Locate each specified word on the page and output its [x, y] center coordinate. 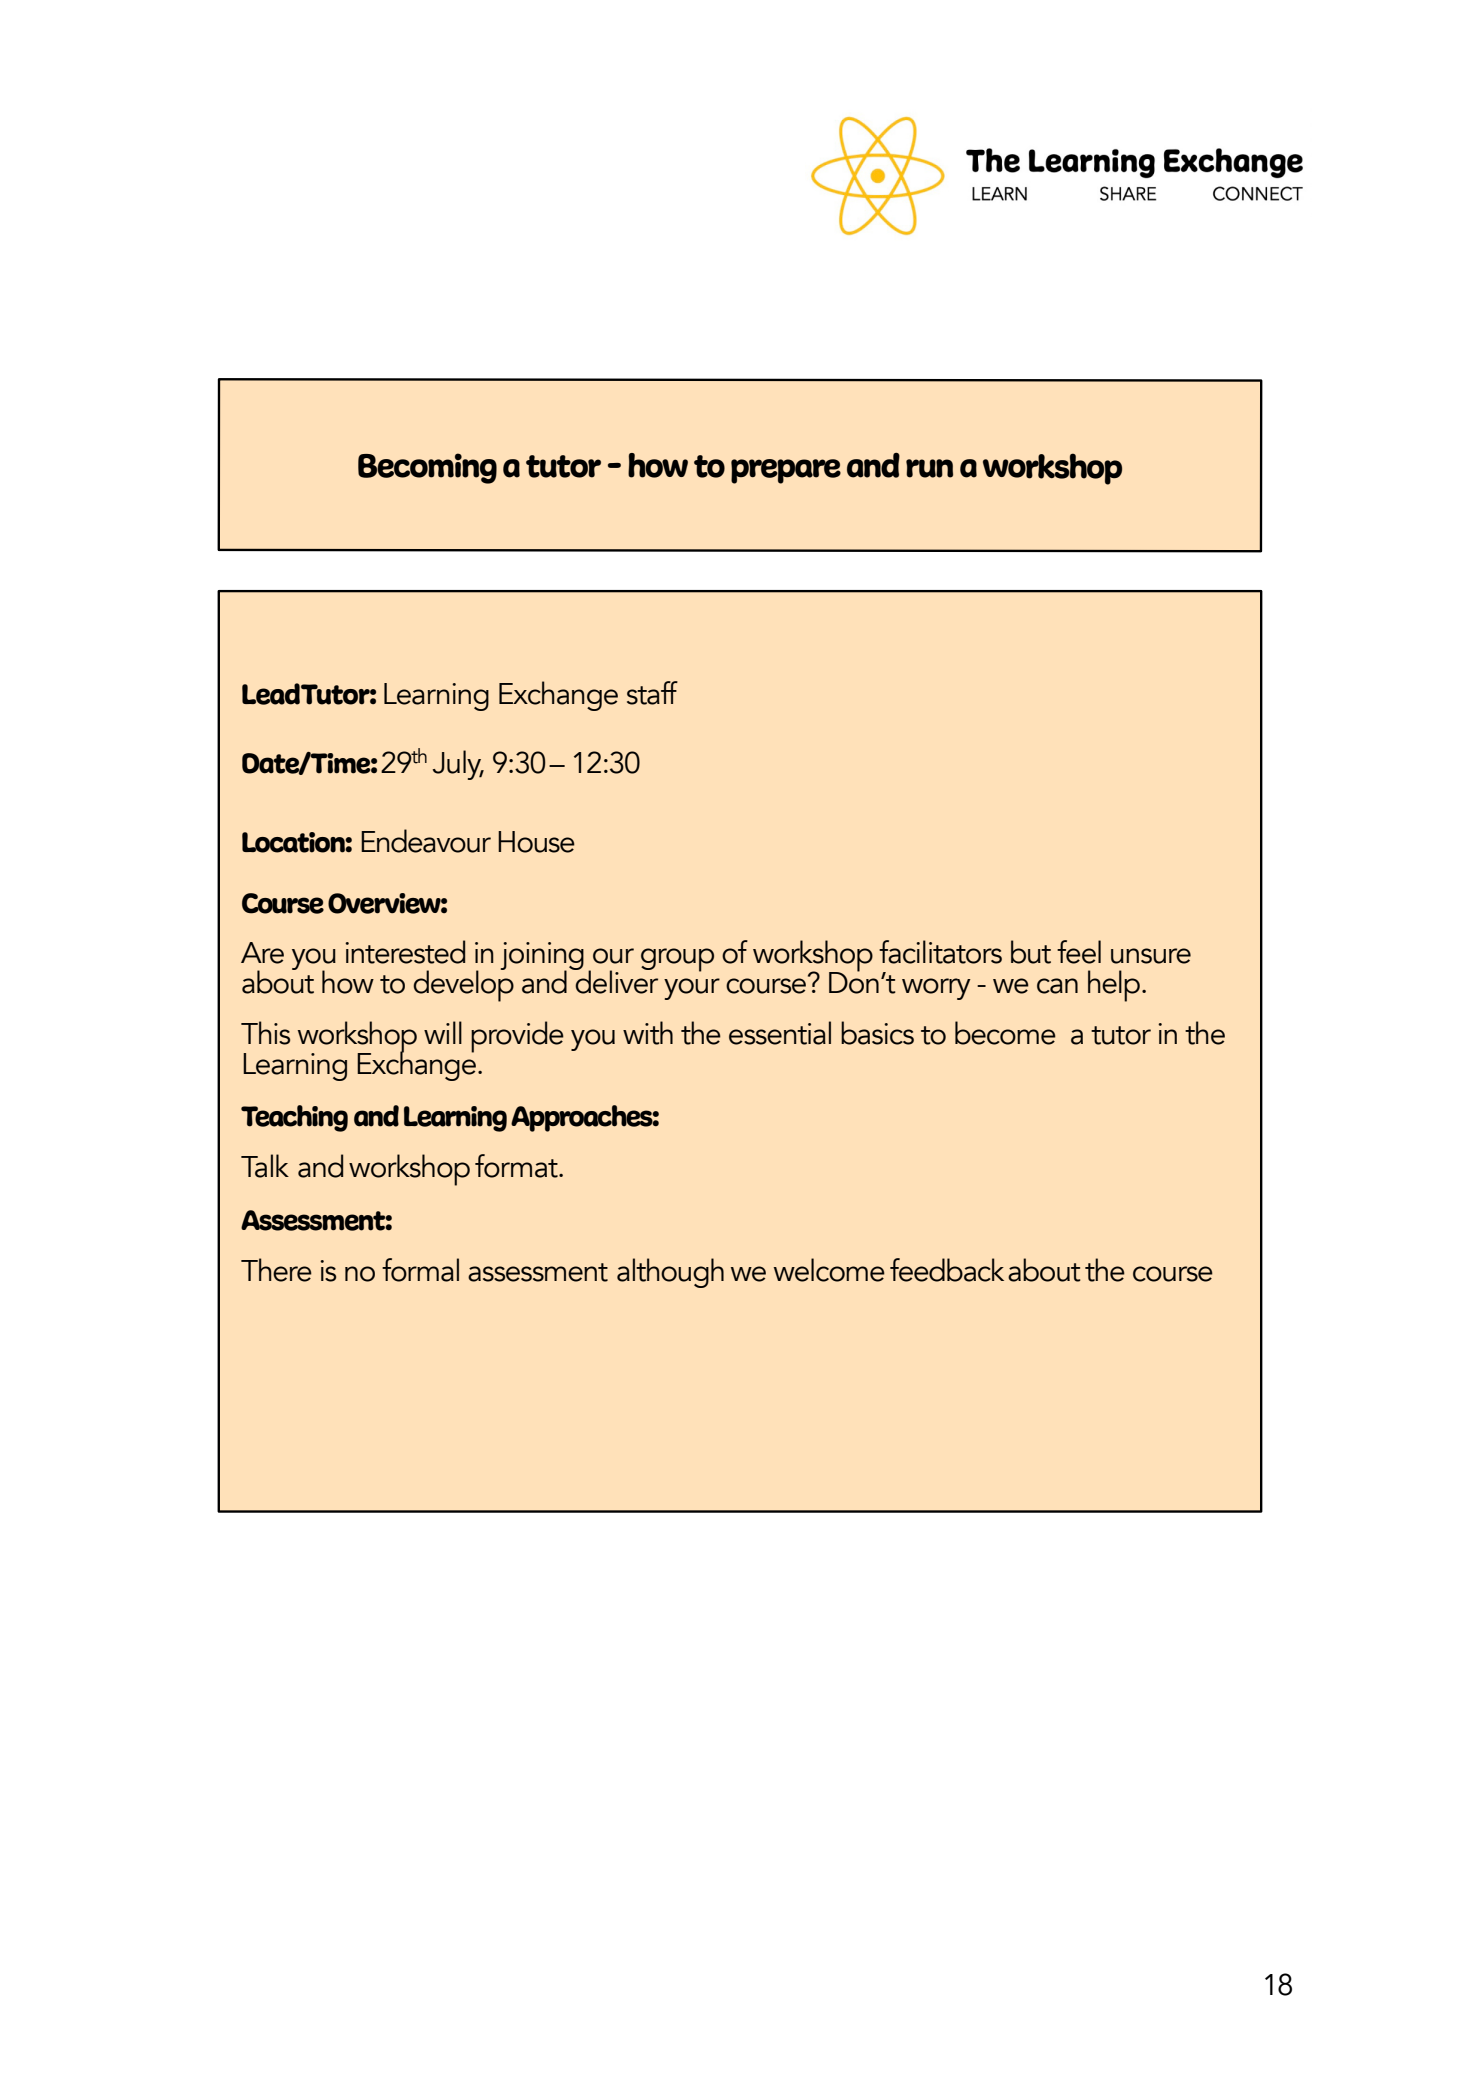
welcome [829, 1270]
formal [420, 1270]
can [1057, 986]
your [692, 989]
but [1031, 952]
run [929, 468]
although [670, 1273]
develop [463, 985]
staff [652, 693]
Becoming [427, 468]
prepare [786, 471]
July [458, 765]
